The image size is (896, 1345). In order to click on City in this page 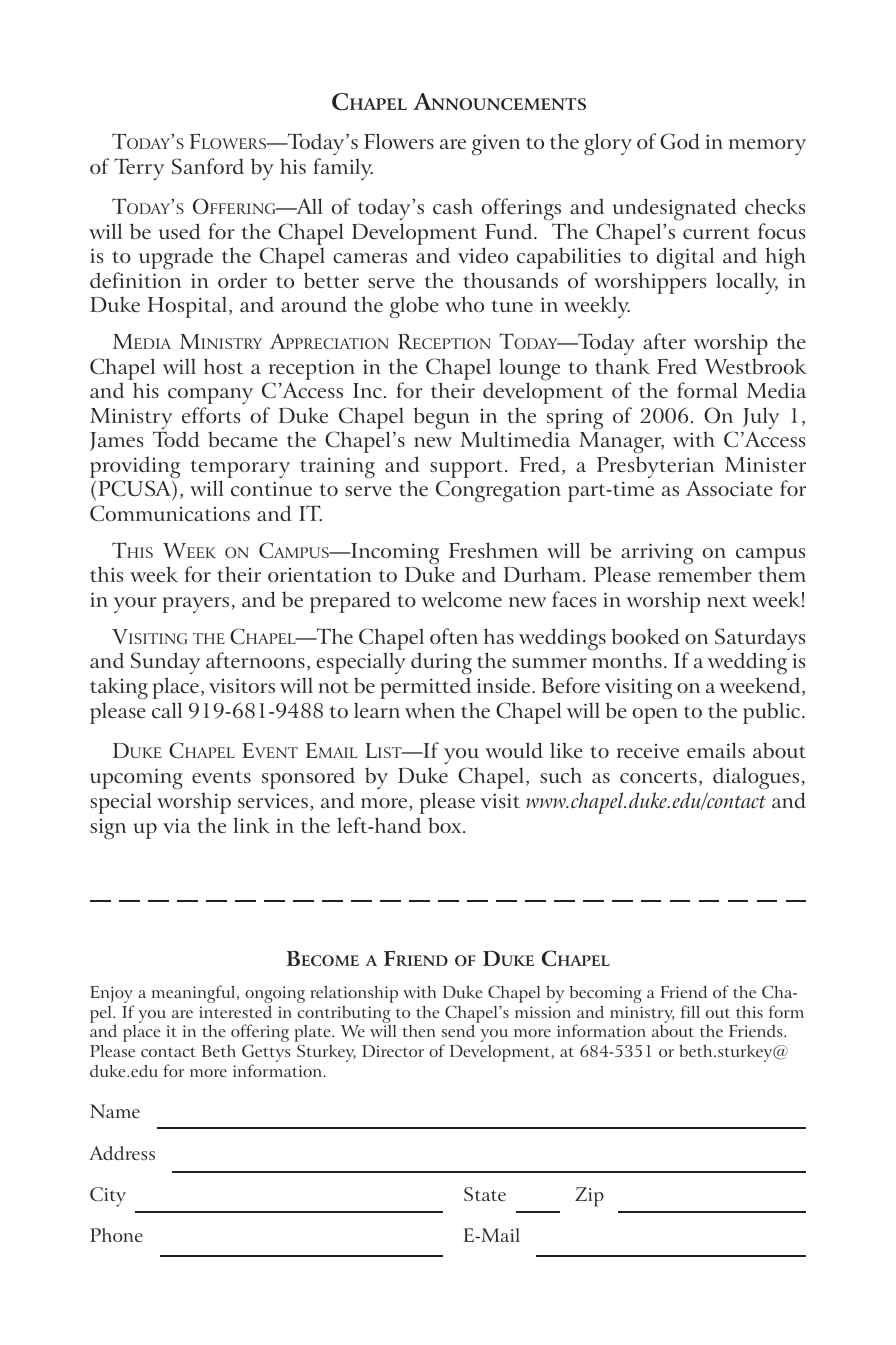, I will do `click(108, 1197)`.
